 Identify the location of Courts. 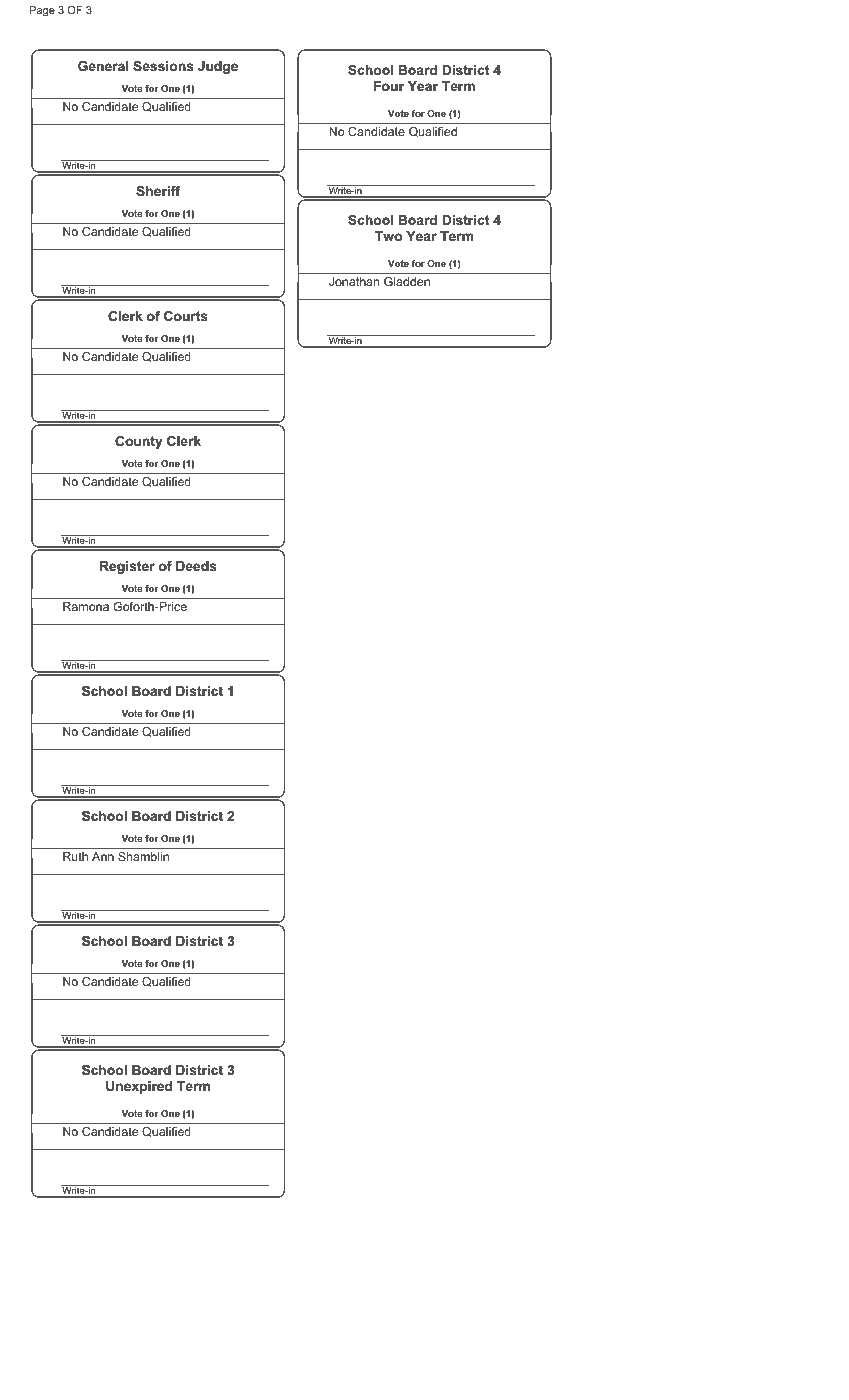
(186, 316).
